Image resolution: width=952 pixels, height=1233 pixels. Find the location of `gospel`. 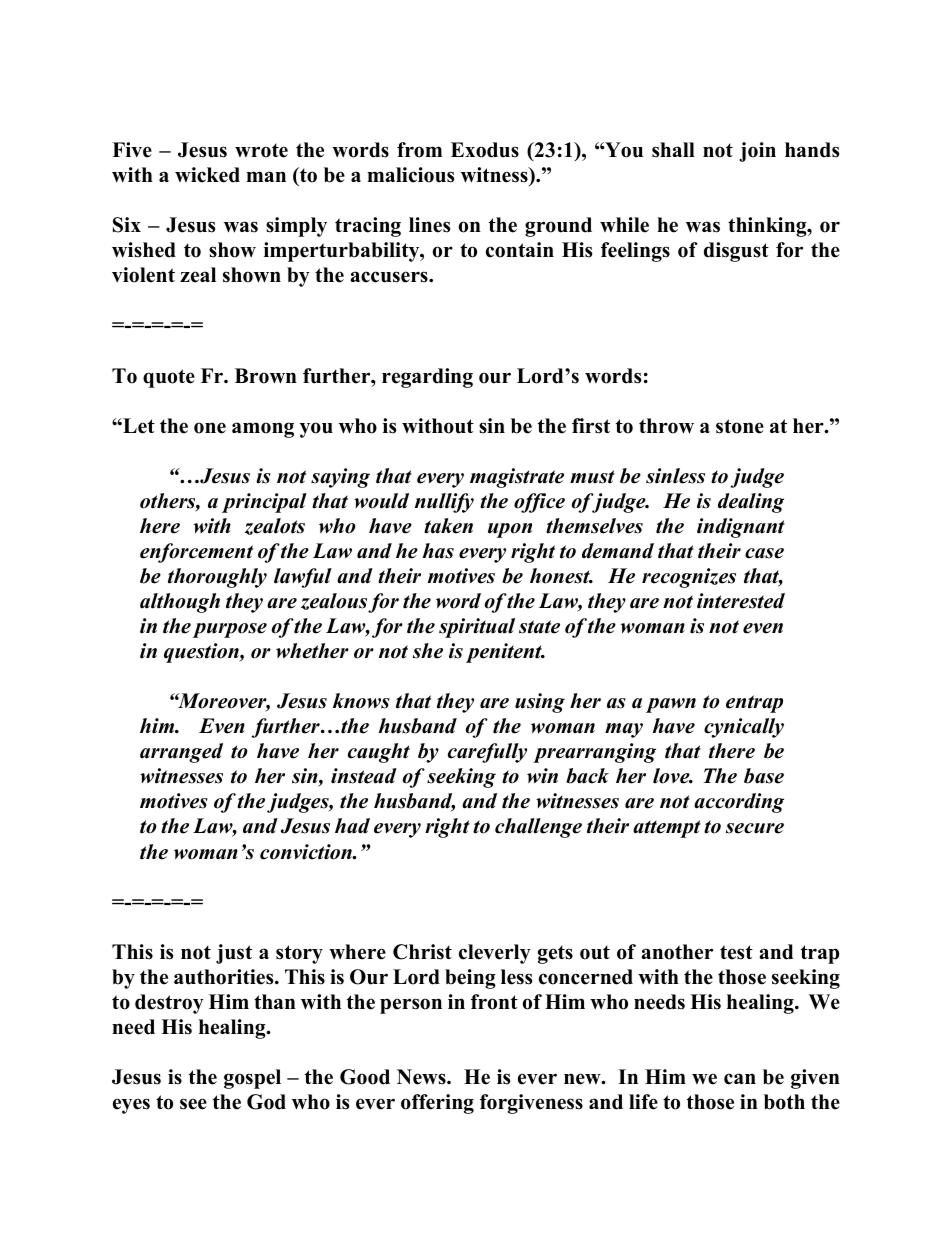

gospel is located at coordinates (252, 1079).
